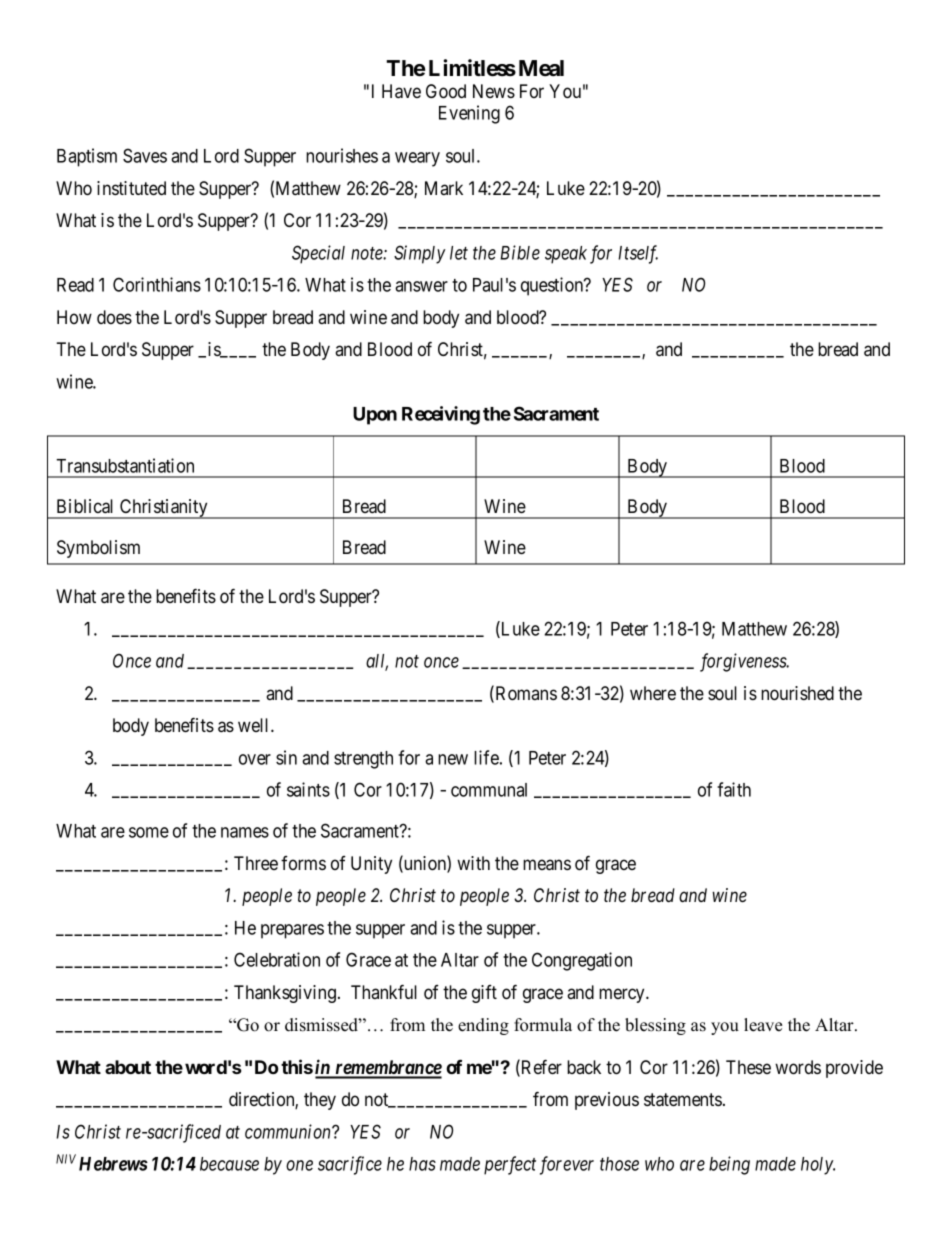 This screenshot has height=1233, width=952. What do you see at coordinates (145, 155) in the screenshot?
I see `Saves` at bounding box center [145, 155].
